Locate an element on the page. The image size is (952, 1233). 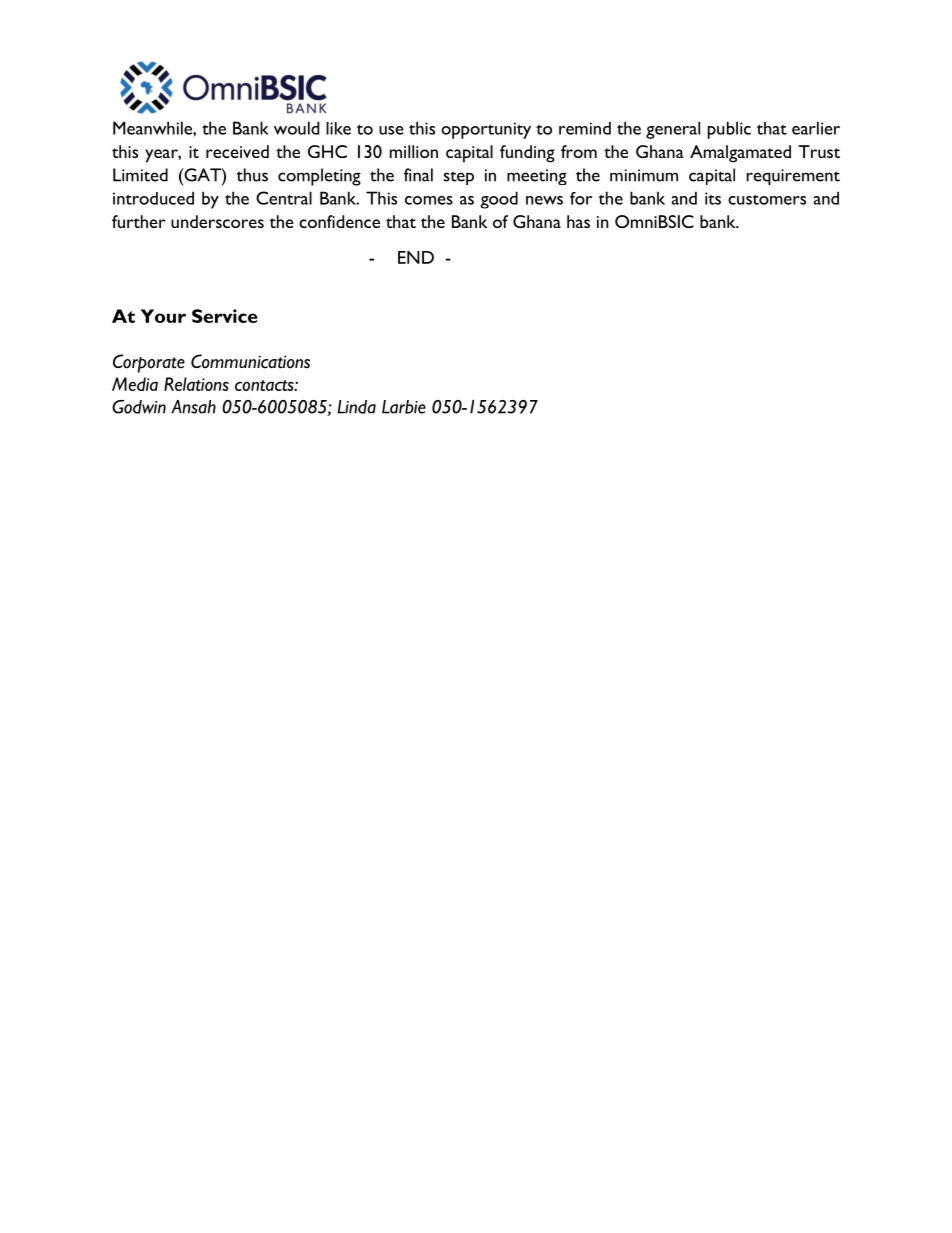
Service is located at coordinates (225, 316).
